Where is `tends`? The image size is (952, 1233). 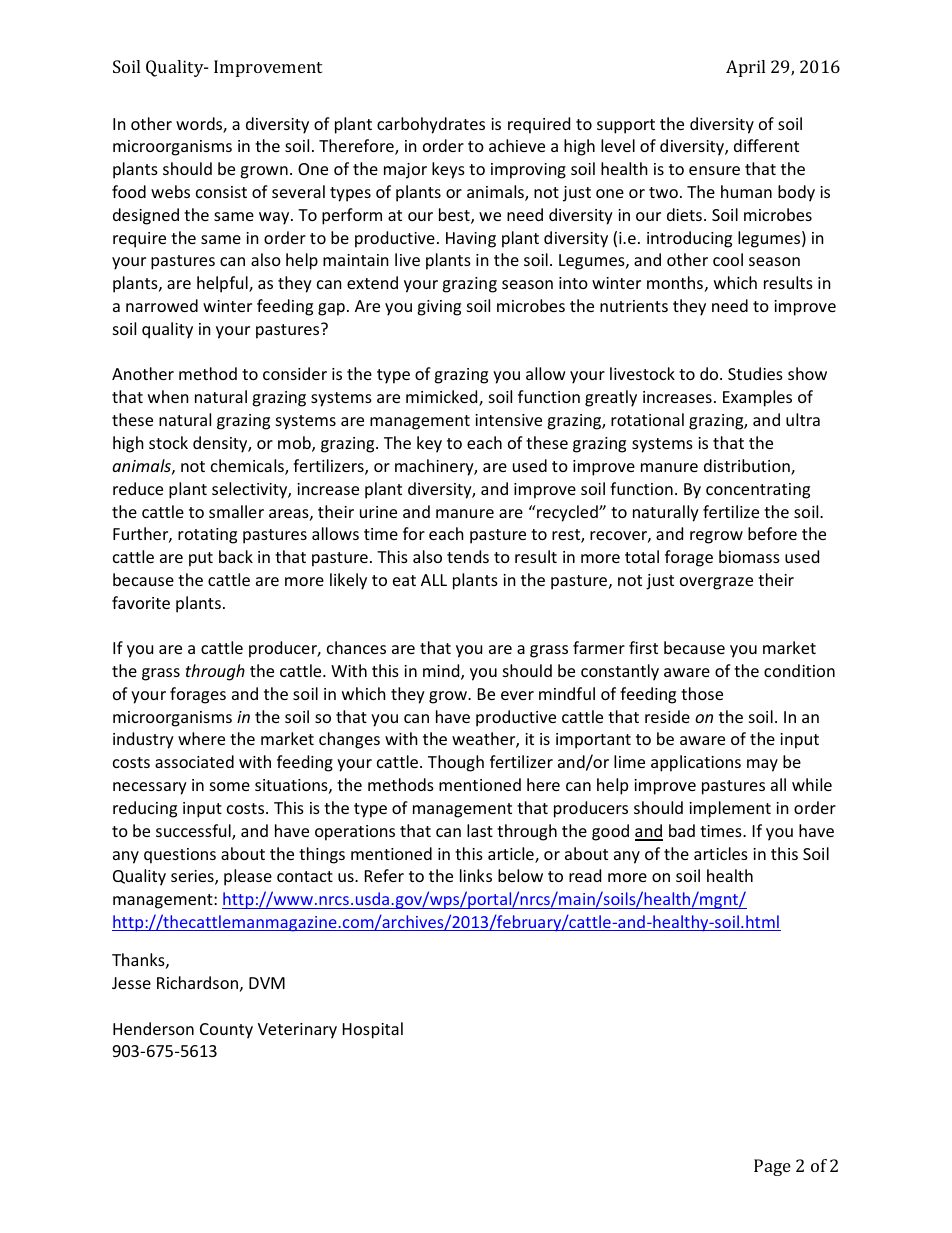
tends is located at coordinates (468, 556).
